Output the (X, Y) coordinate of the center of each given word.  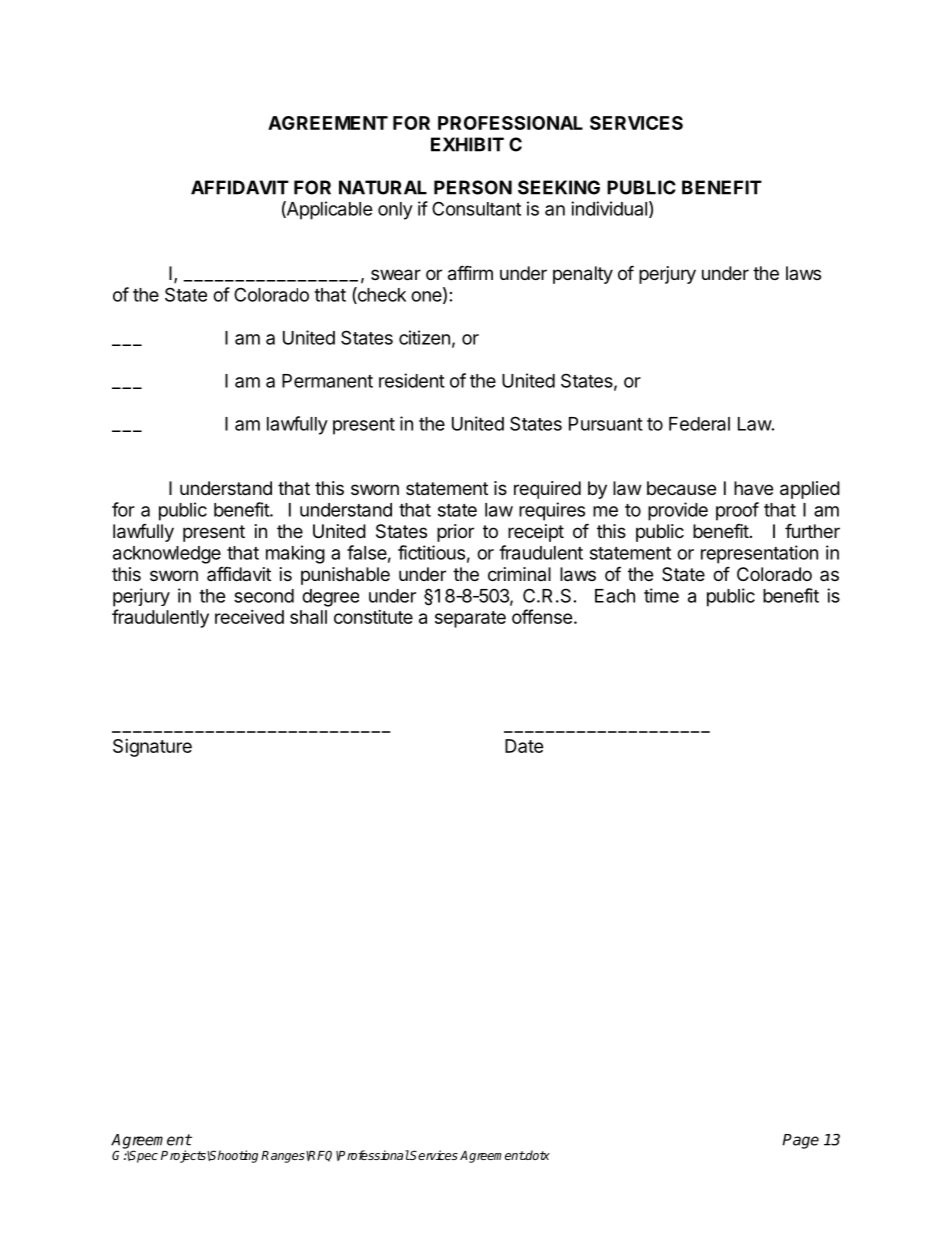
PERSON (473, 187)
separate (470, 619)
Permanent (327, 381)
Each (615, 596)
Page (800, 1141)
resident (412, 380)
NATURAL (383, 187)
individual (609, 208)
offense (542, 616)
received (249, 617)
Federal (699, 424)
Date (524, 746)
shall (308, 617)
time (661, 595)
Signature (152, 748)
